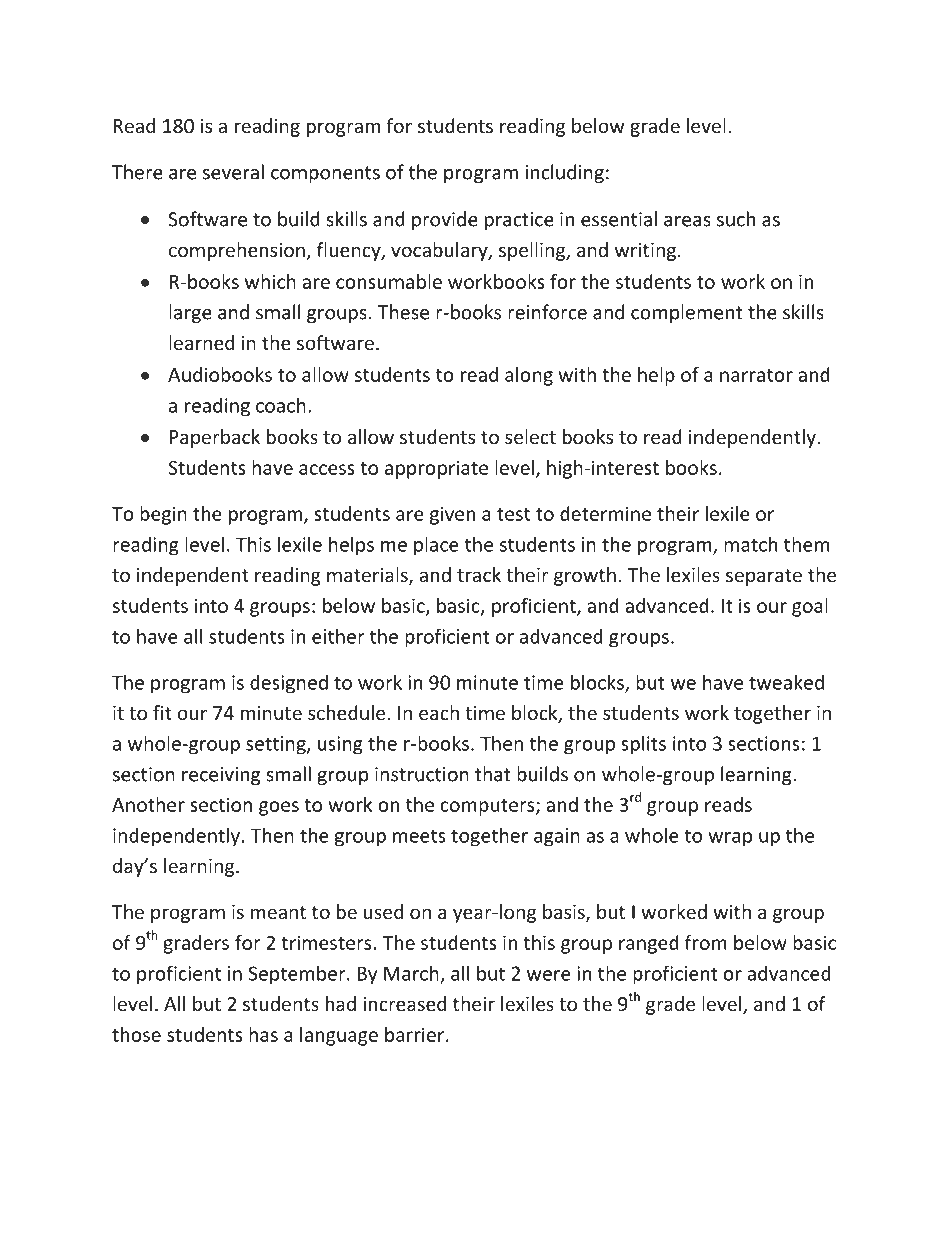 Image resolution: width=952 pixels, height=1233 pixels. What do you see at coordinates (756, 375) in the screenshot?
I see `narrator` at bounding box center [756, 375].
